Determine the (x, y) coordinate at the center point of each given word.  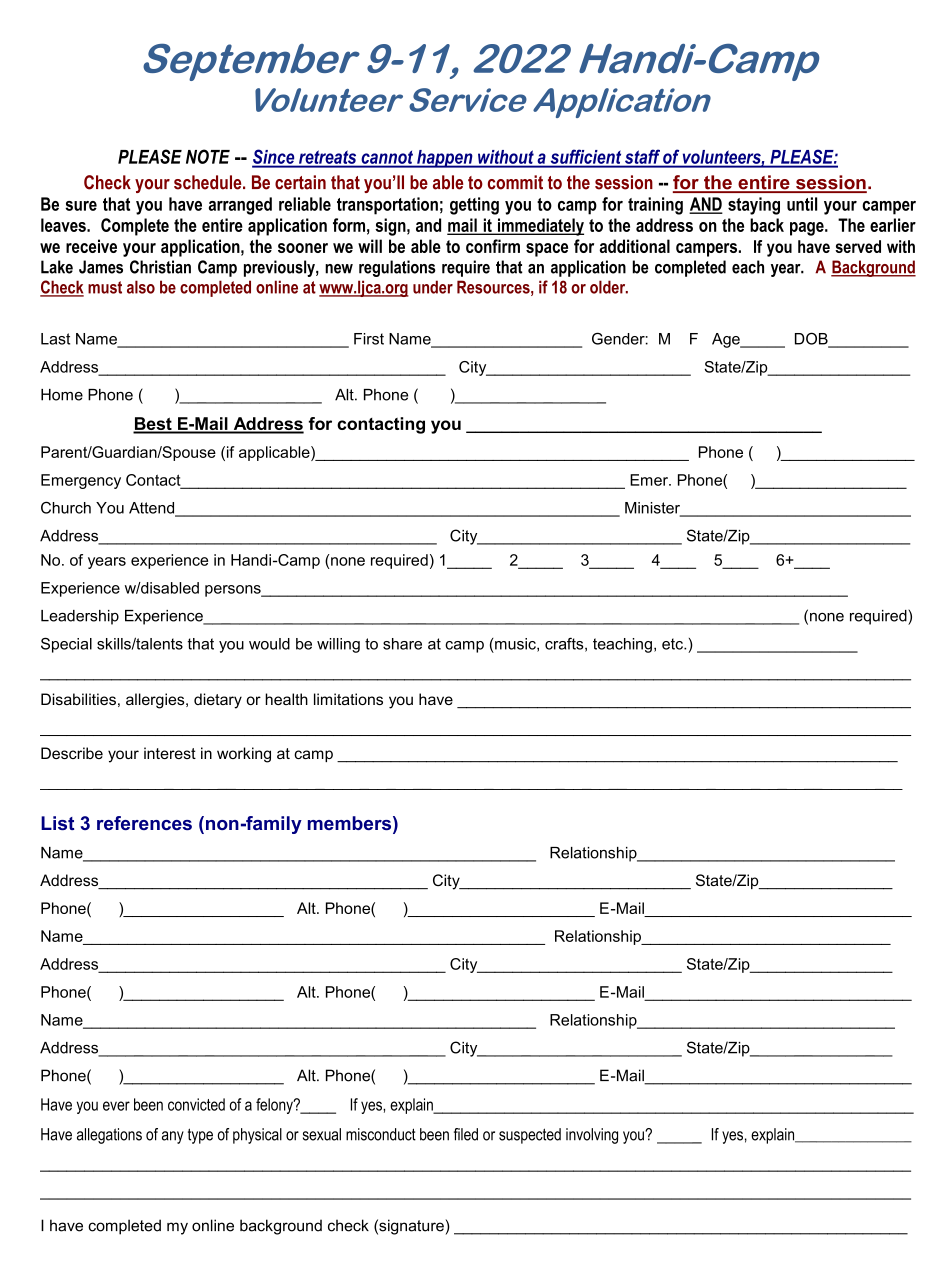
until (802, 204)
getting (474, 206)
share (402, 644)
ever (116, 1106)
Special (66, 645)
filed (466, 1134)
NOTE (208, 156)
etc (673, 644)
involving (592, 1136)
